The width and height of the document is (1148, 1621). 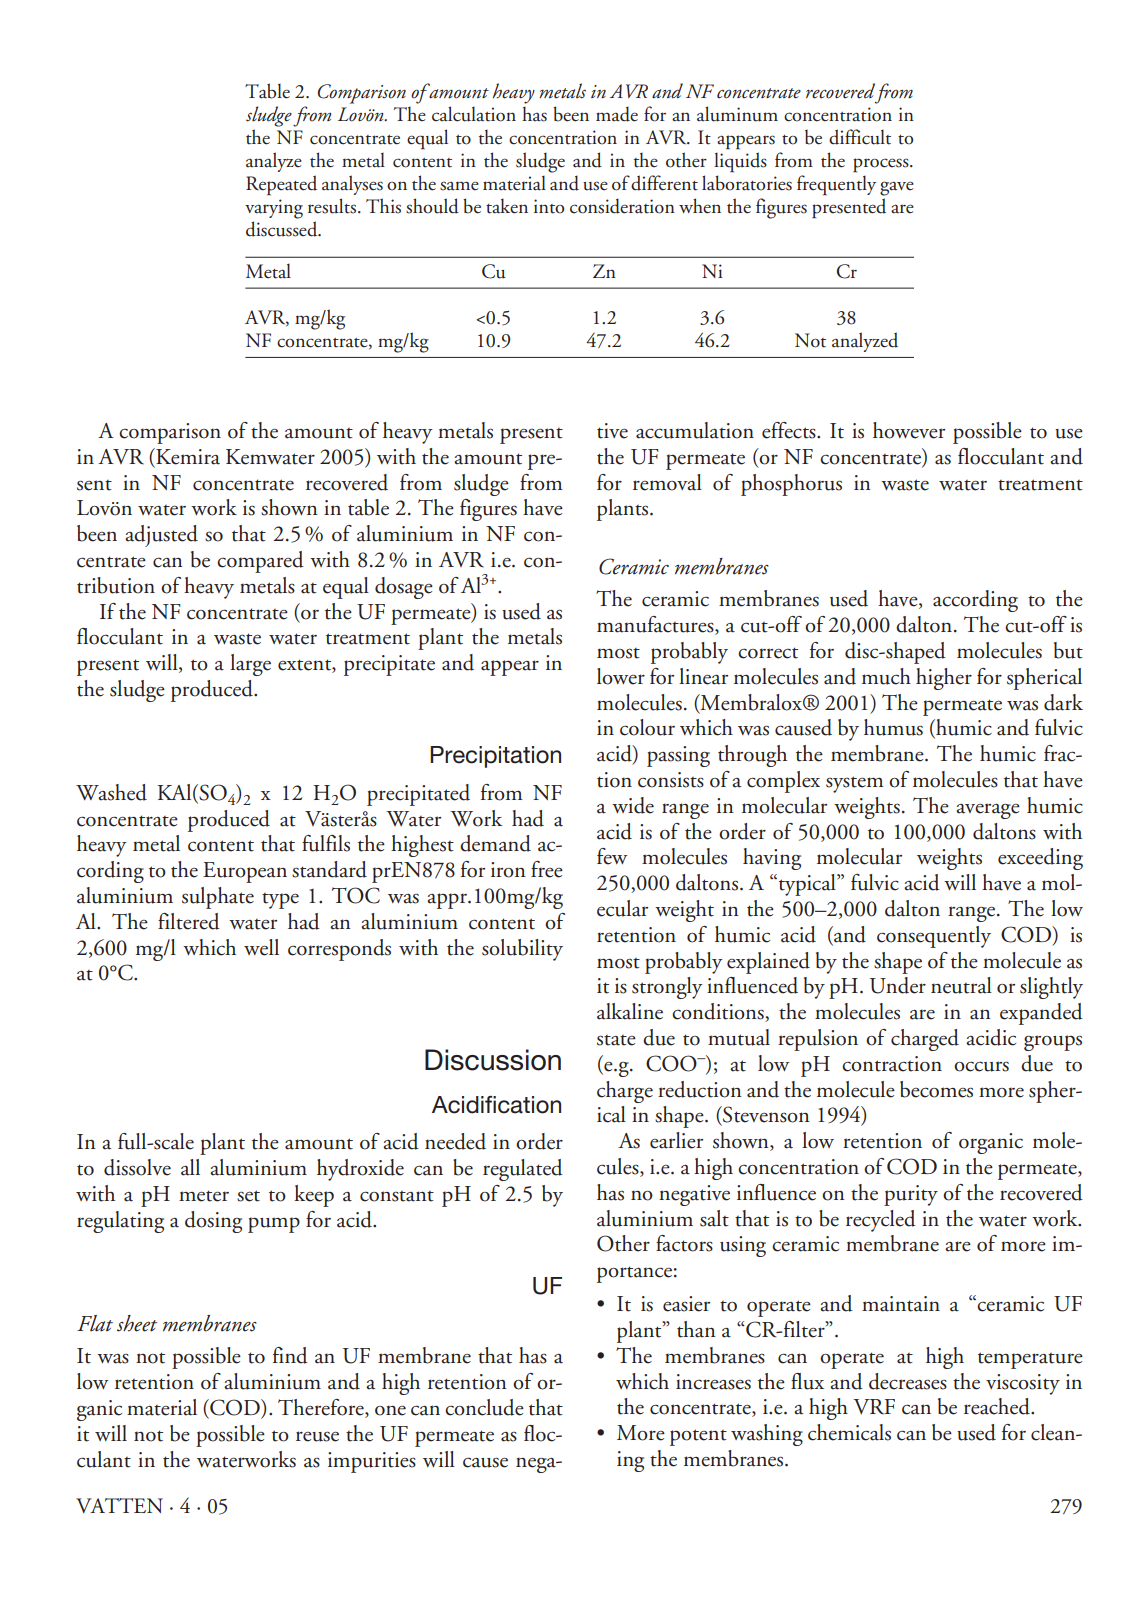 What do you see at coordinates (988, 811) in the document?
I see `average` at bounding box center [988, 811].
